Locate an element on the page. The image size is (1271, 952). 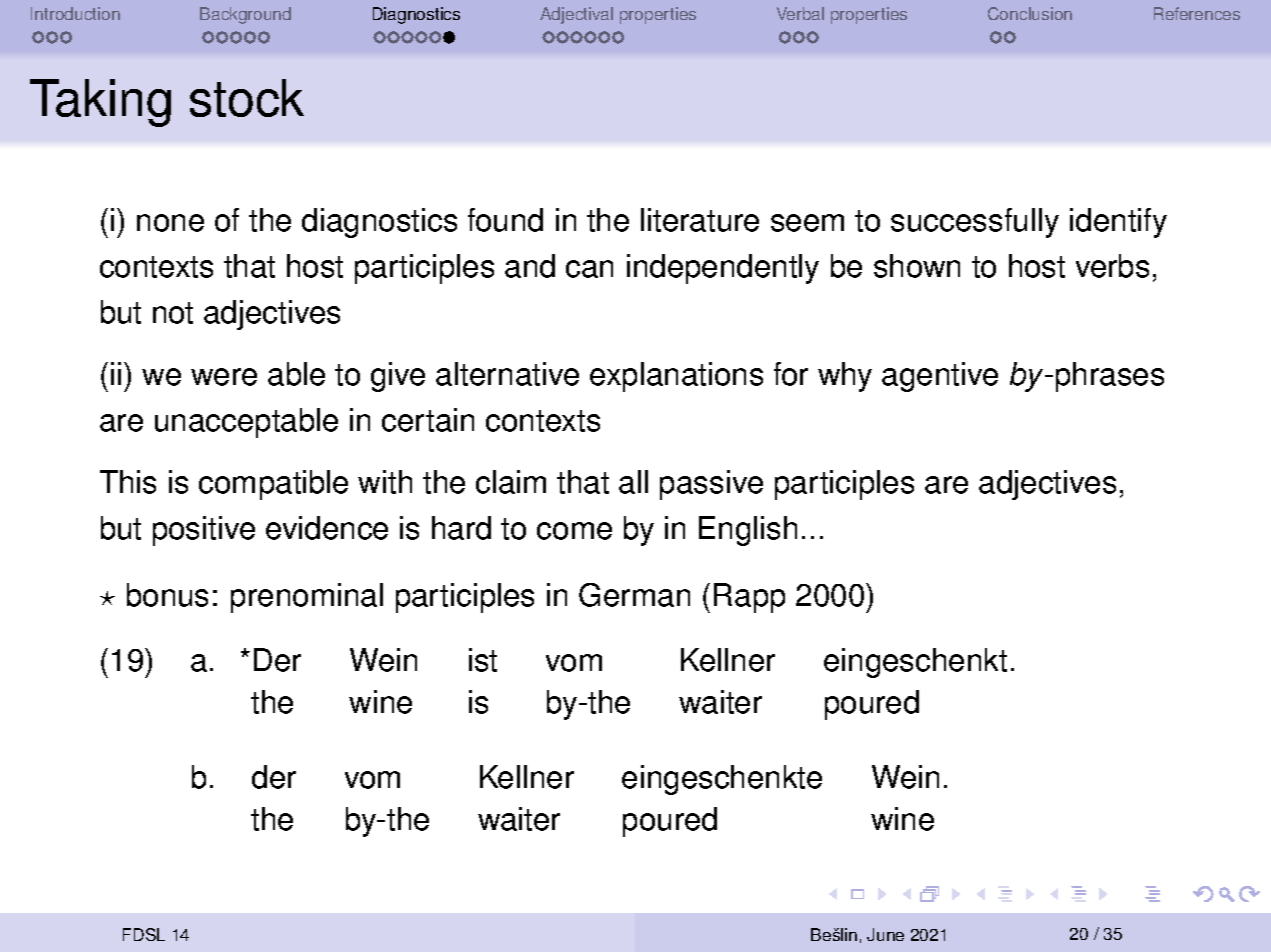
ist is located at coordinates (483, 660).
